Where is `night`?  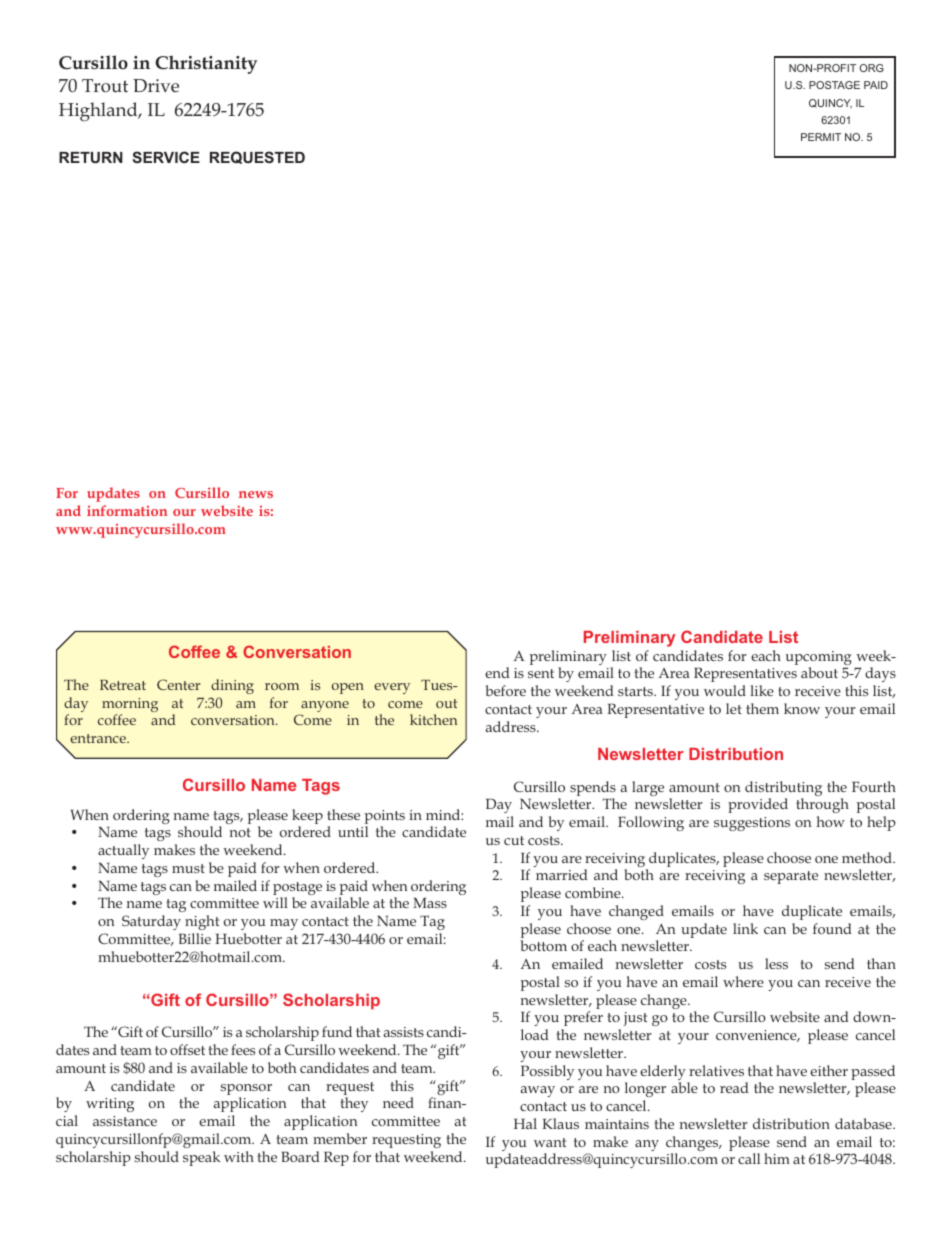
night is located at coordinates (202, 922).
